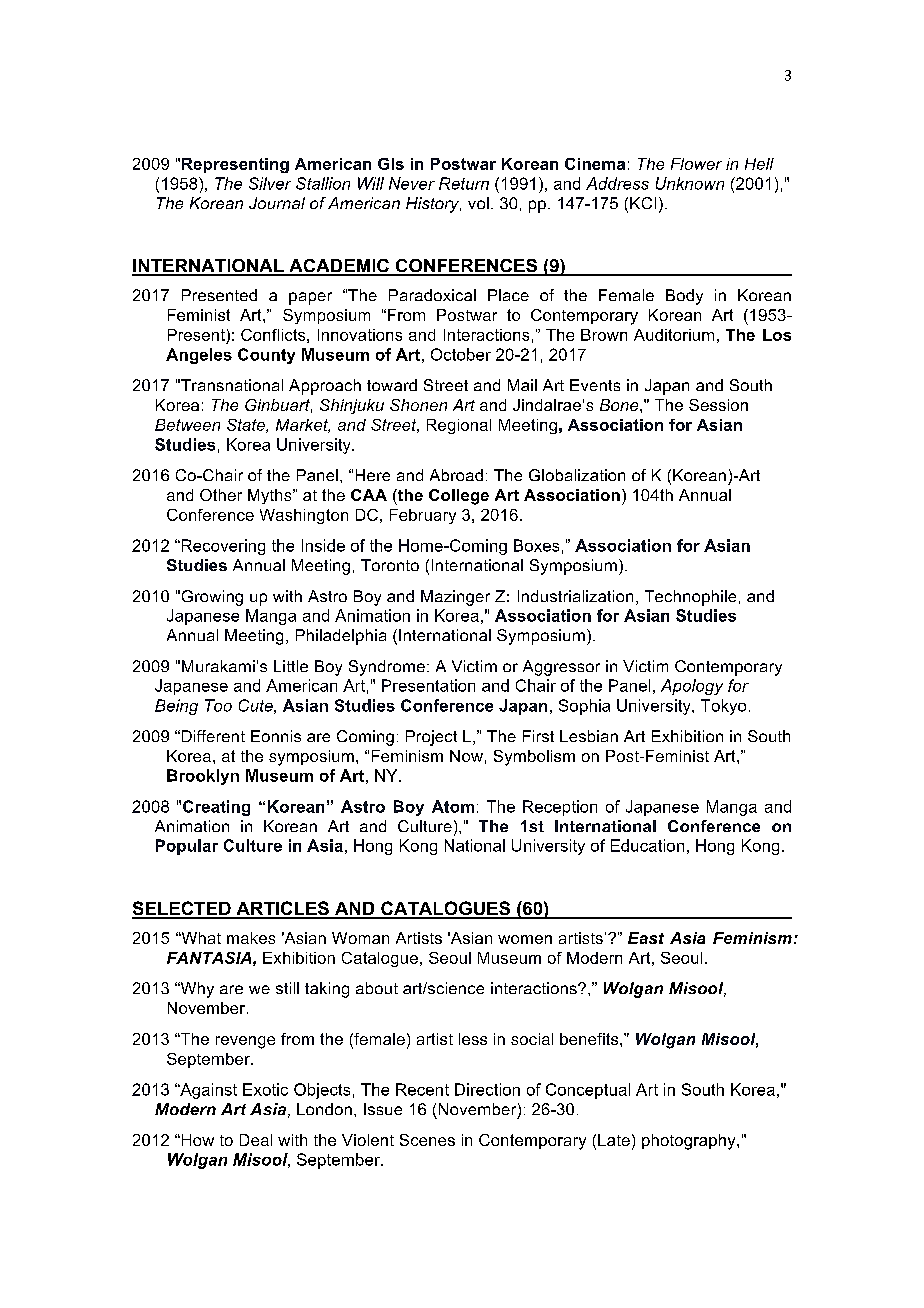  Describe the element at coordinates (265, 1089) in the screenshot. I see `Exotic` at that location.
